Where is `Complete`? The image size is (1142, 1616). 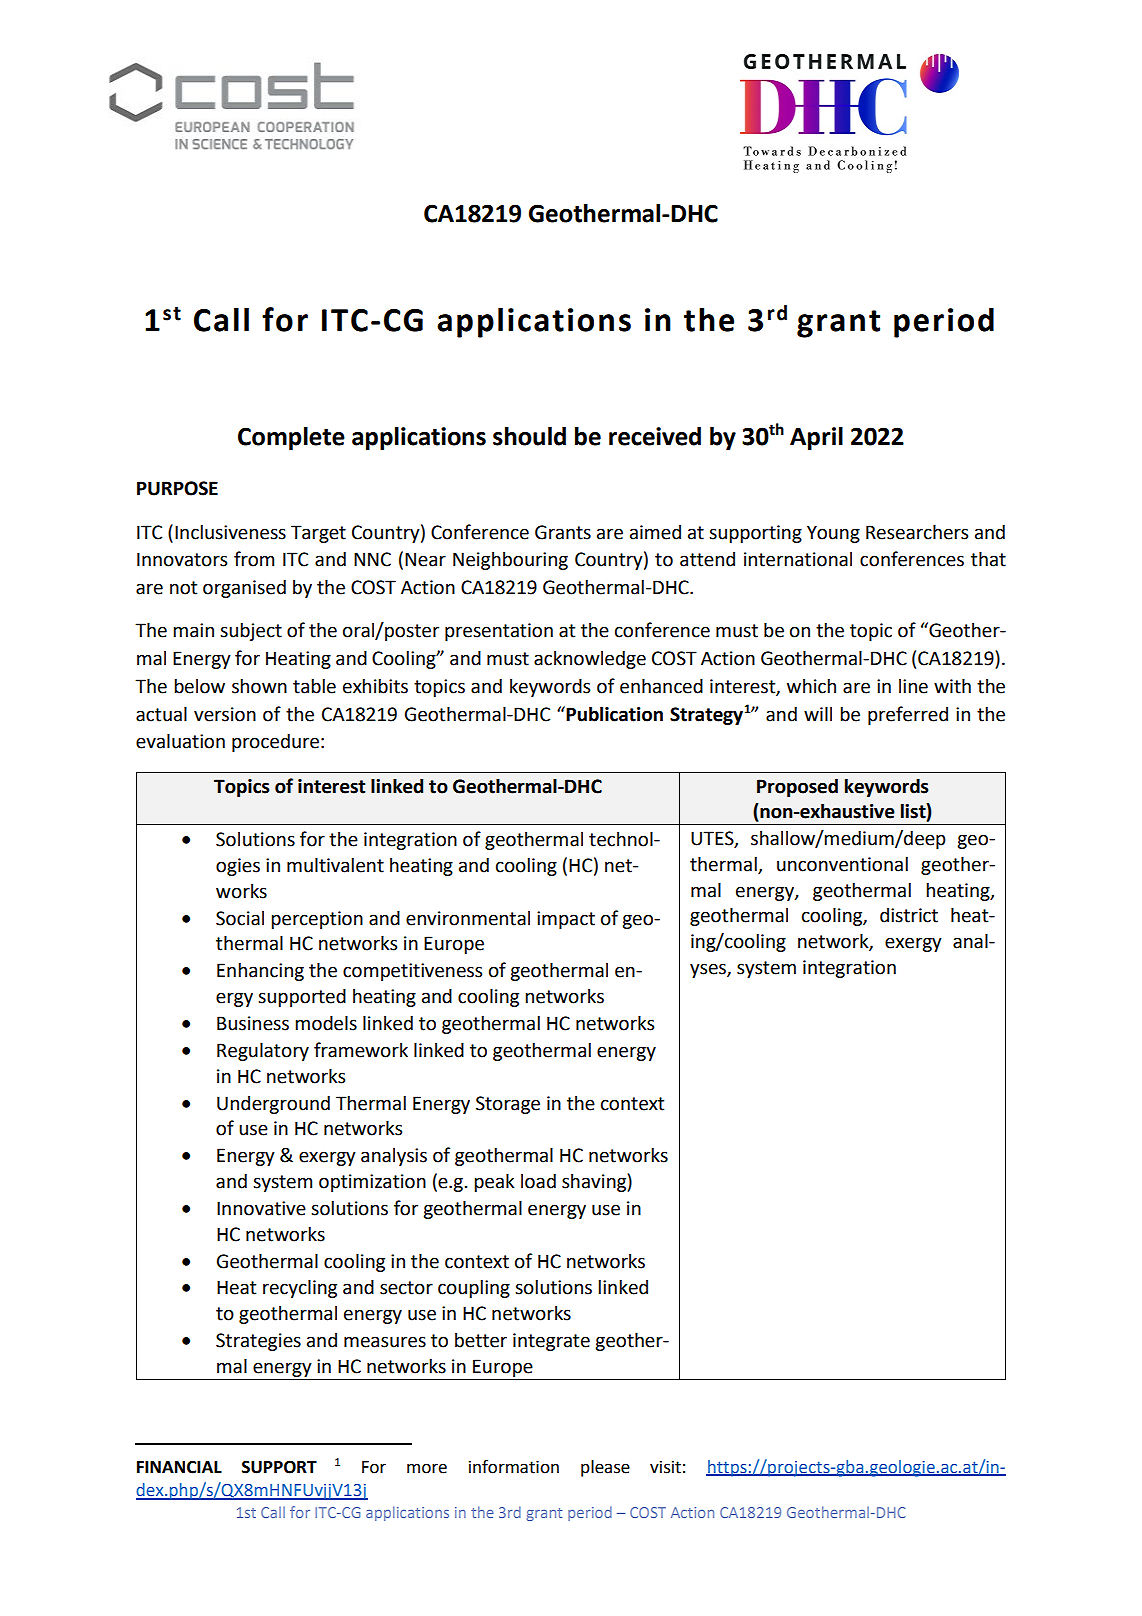
Complete is located at coordinates (291, 438).
